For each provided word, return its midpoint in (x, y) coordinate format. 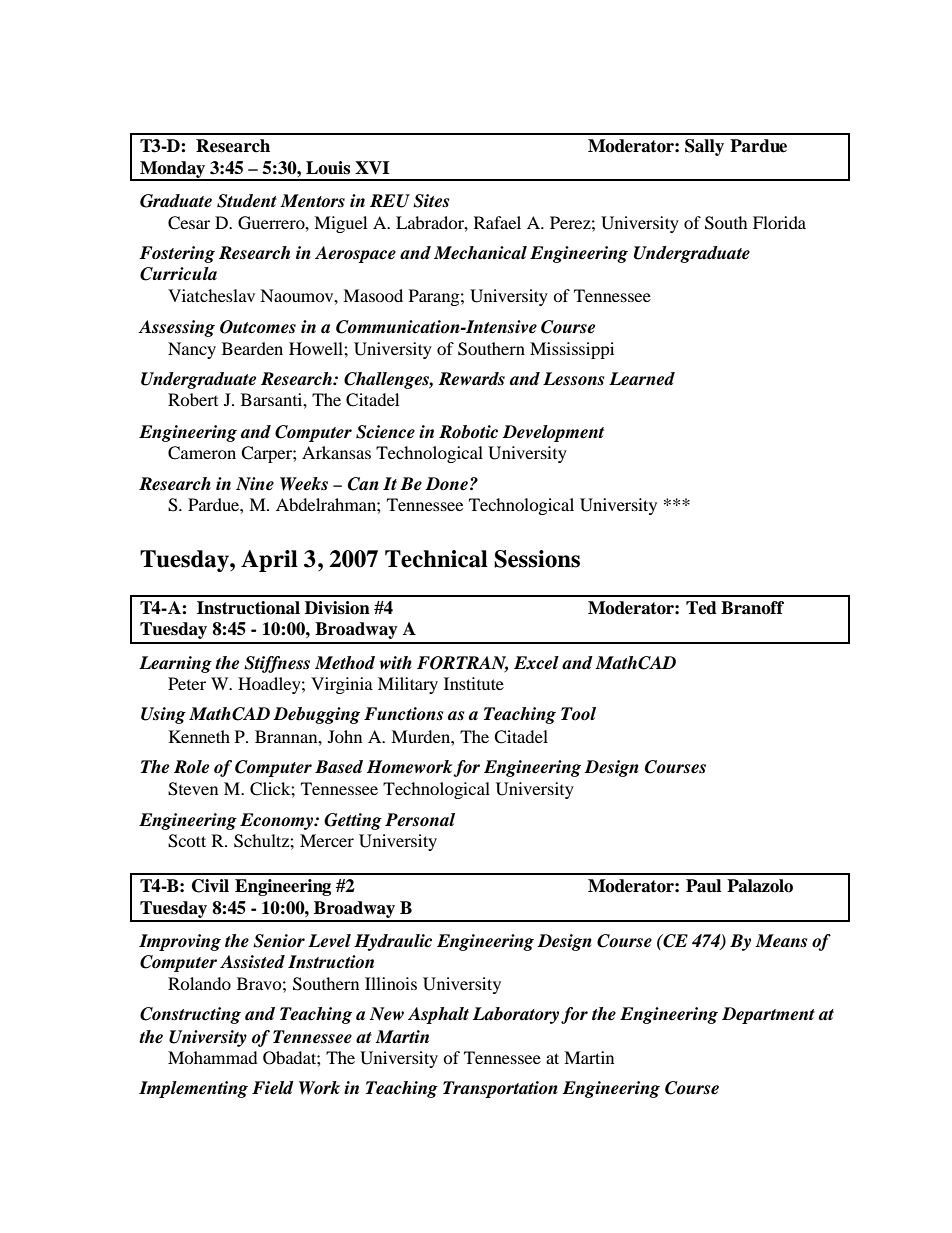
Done (446, 484)
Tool (578, 714)
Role (191, 767)
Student (247, 201)
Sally (704, 147)
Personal (420, 820)
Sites (431, 201)
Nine (255, 484)
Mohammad (213, 1057)
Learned (642, 379)
